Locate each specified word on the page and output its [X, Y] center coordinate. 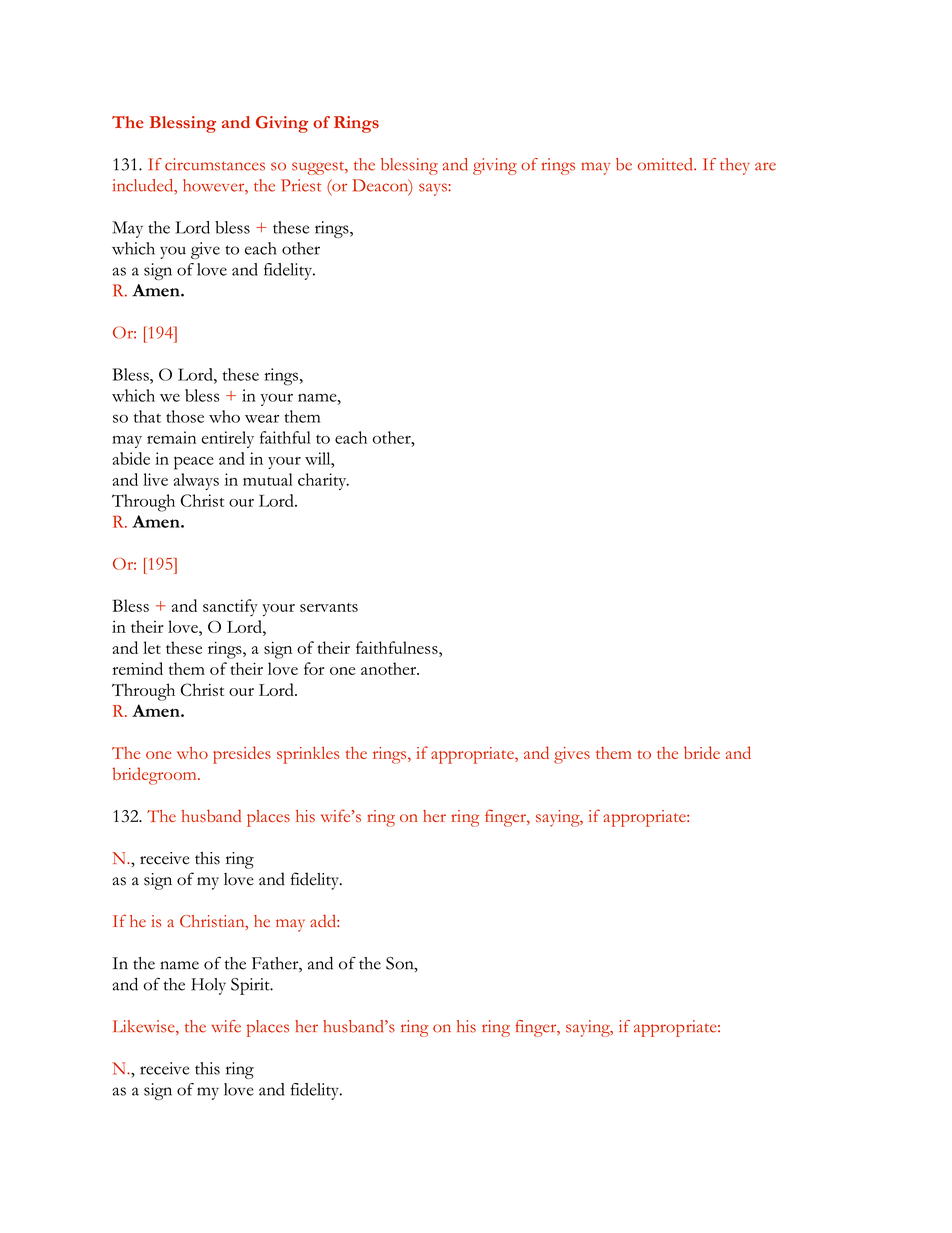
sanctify [230, 608]
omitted [666, 164]
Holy [208, 986]
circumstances [215, 164]
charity [323, 481]
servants [329, 607]
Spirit [251, 986]
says [434, 189]
